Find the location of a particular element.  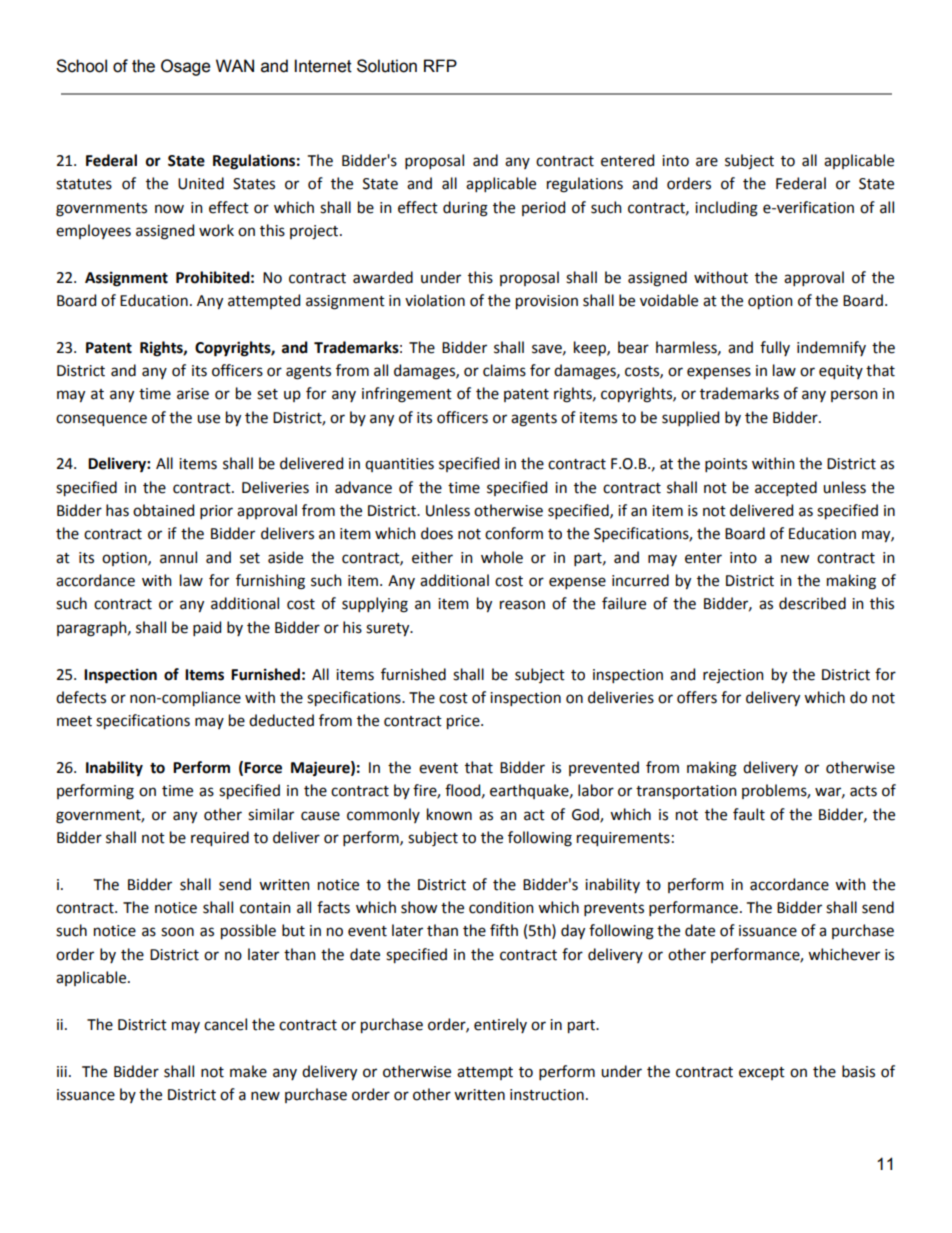

are is located at coordinates (707, 162).
